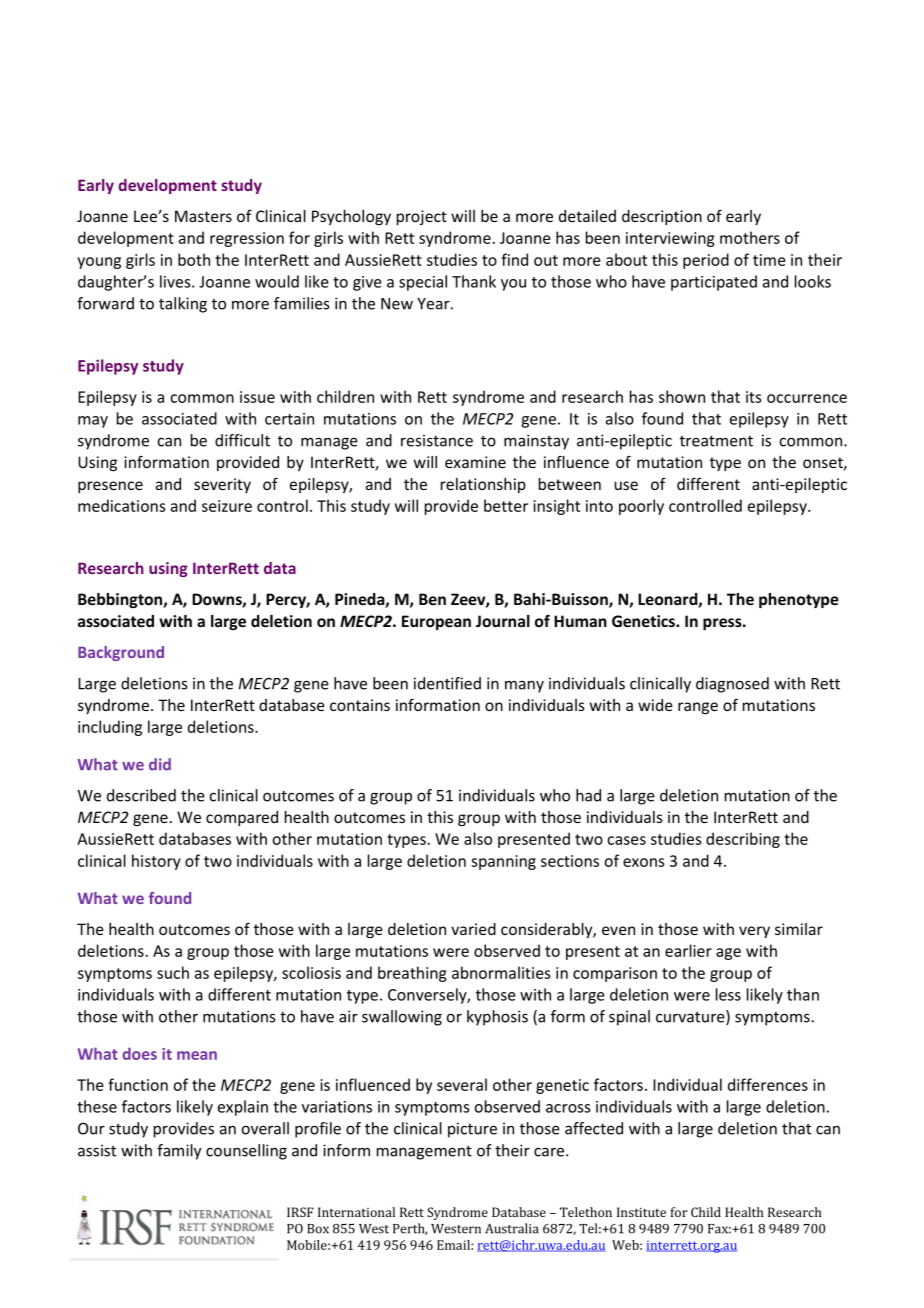 Image resolution: width=924 pixels, height=1308 pixels. Describe the element at coordinates (706, 261) in the image. I see `period` at that location.
